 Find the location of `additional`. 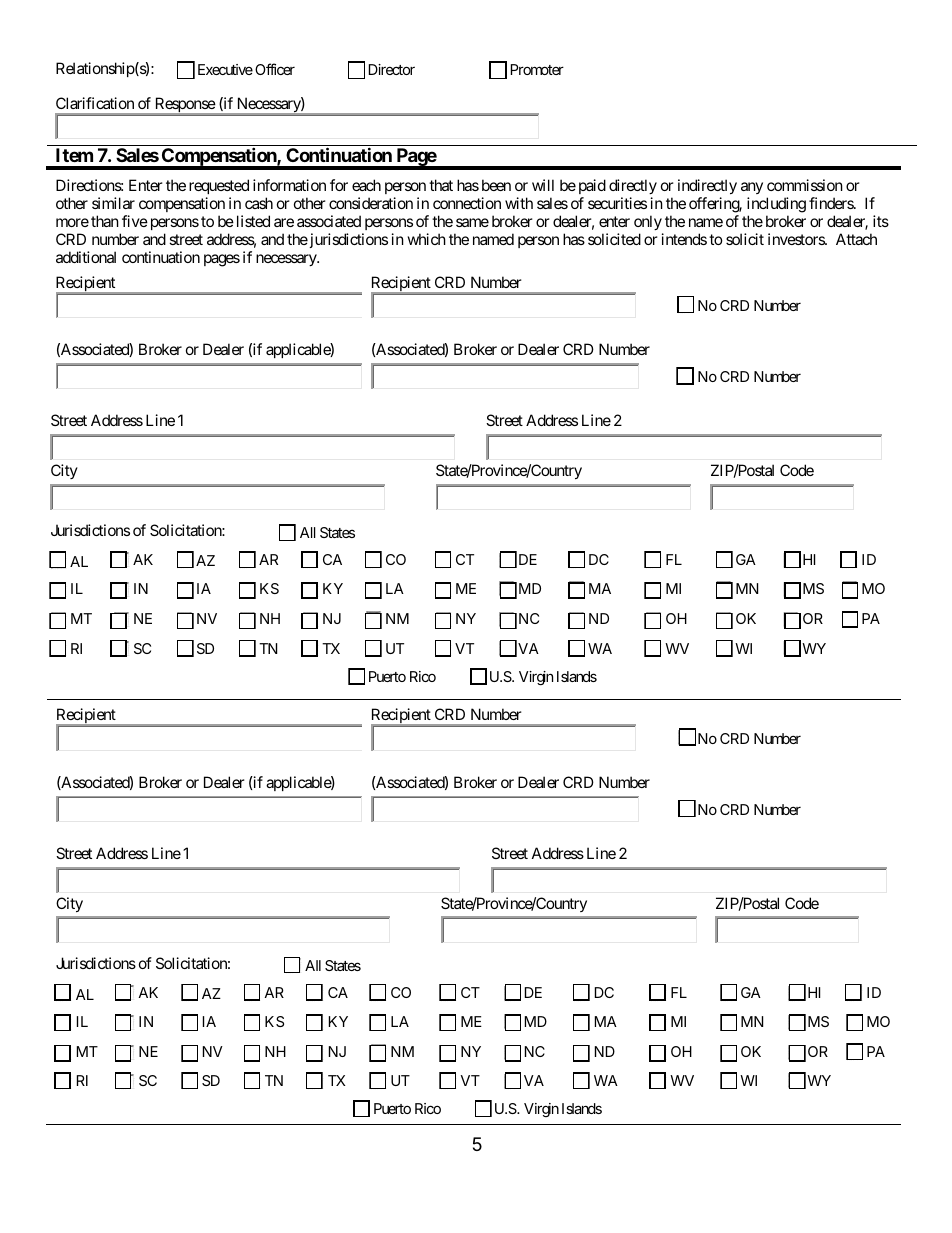

additional is located at coordinates (86, 257).
